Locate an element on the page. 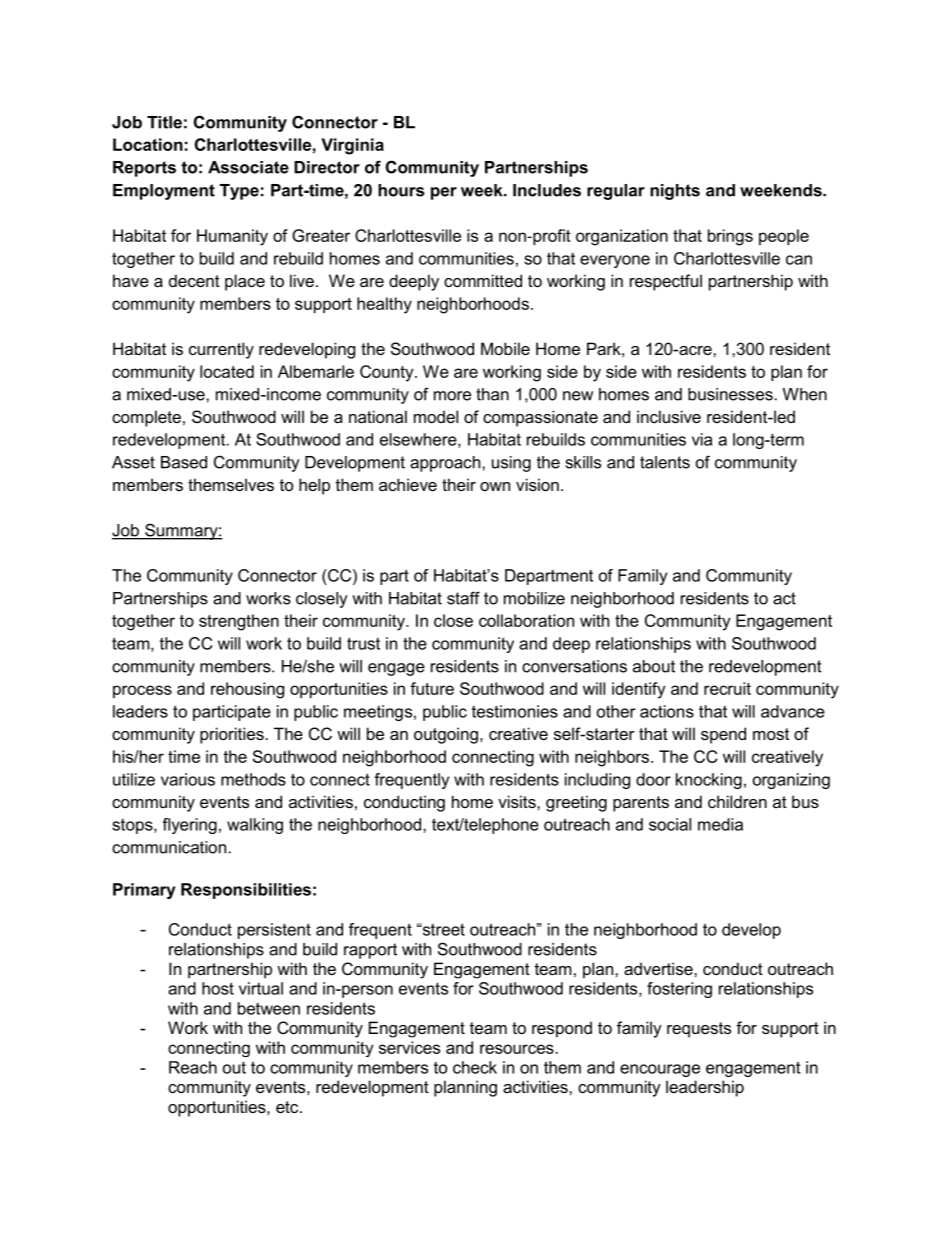 The height and width of the page is (1233, 952). strengthen is located at coordinates (239, 622).
